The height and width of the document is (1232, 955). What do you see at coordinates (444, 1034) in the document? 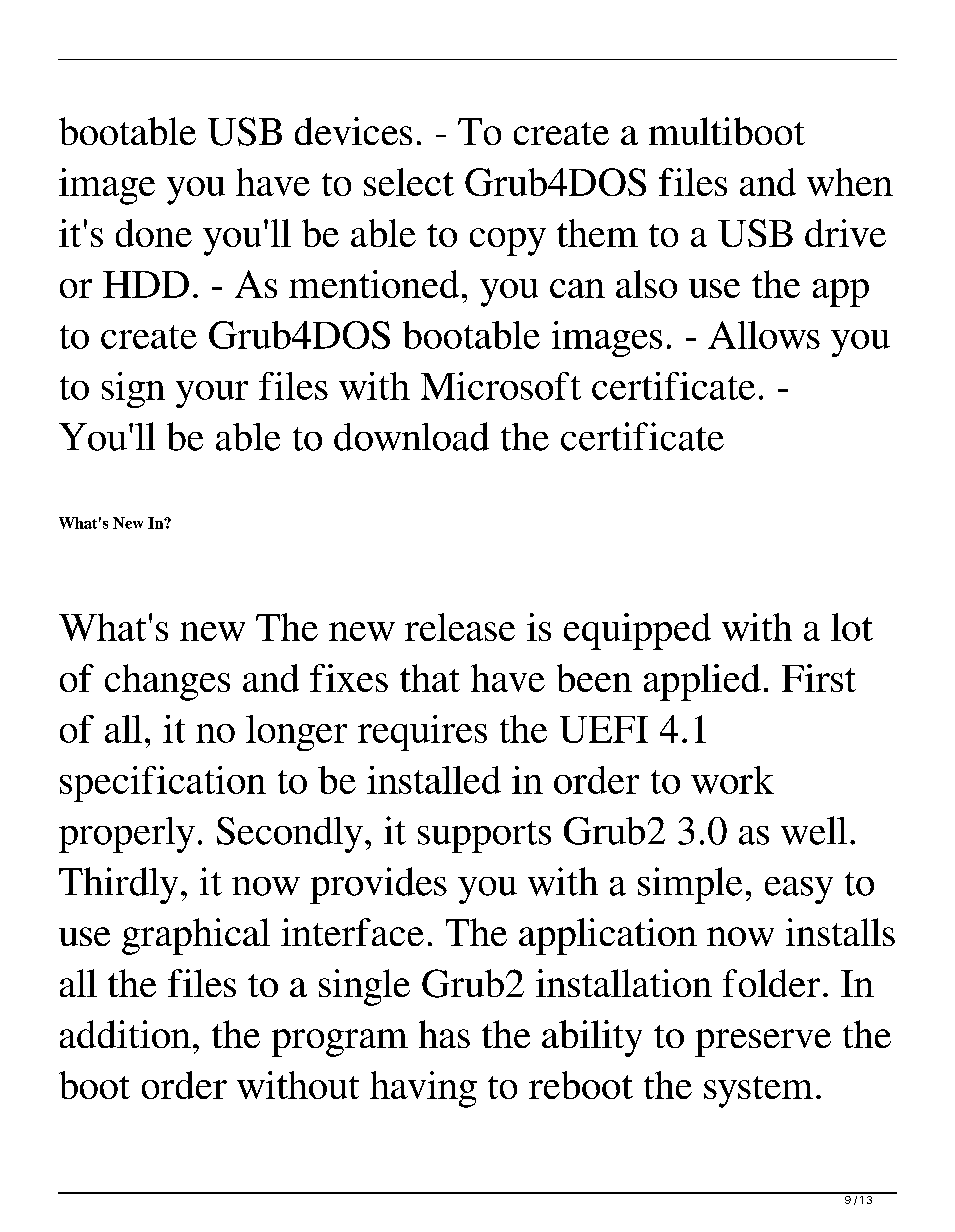
I see `has` at bounding box center [444, 1034].
